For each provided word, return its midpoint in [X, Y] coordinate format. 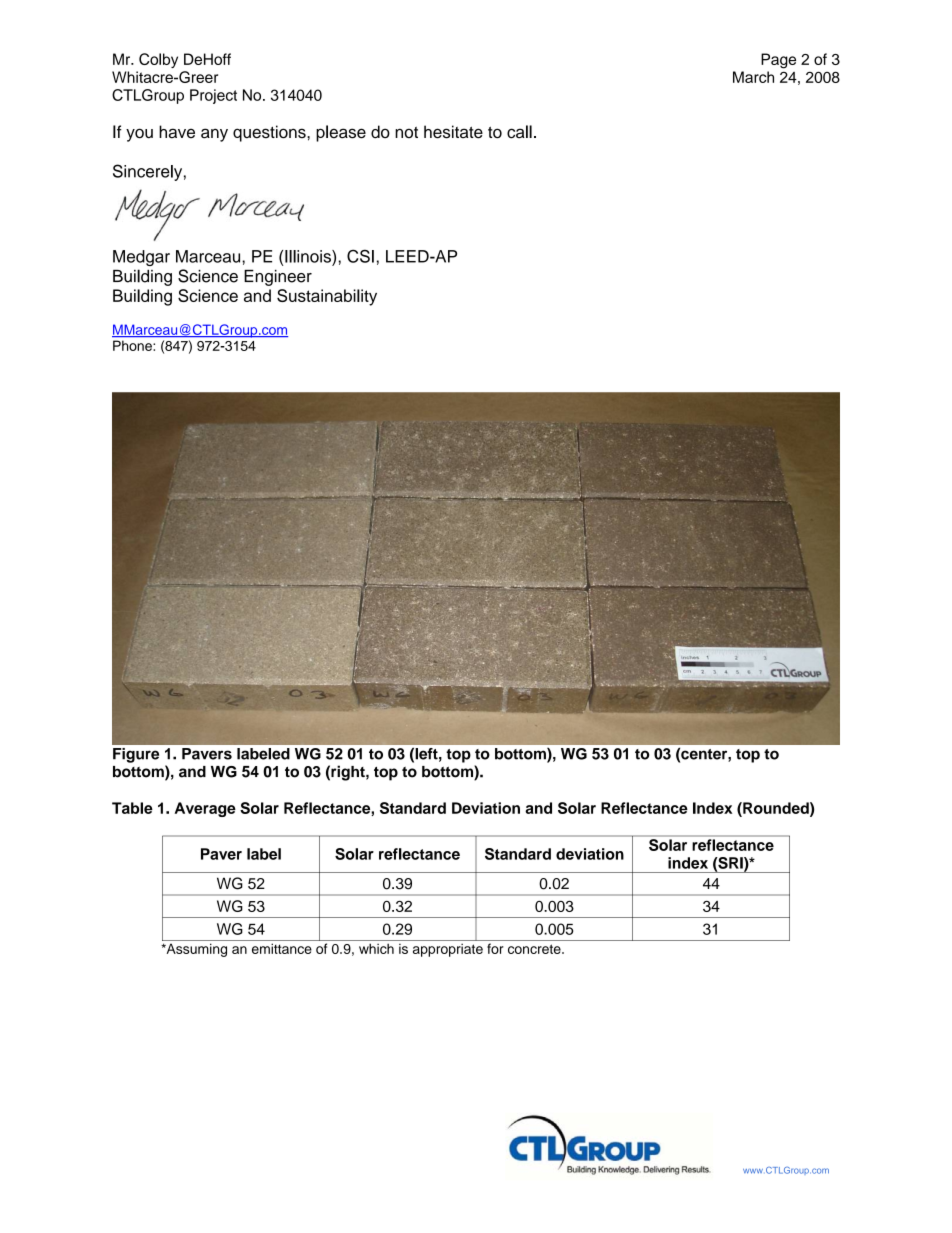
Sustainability [327, 297]
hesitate [453, 132]
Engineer [278, 278]
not [406, 132]
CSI [360, 256]
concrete [535, 949]
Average [205, 809]
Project [213, 96]
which [376, 948]
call [519, 132]
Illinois [309, 256]
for [495, 948]
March [753, 77]
